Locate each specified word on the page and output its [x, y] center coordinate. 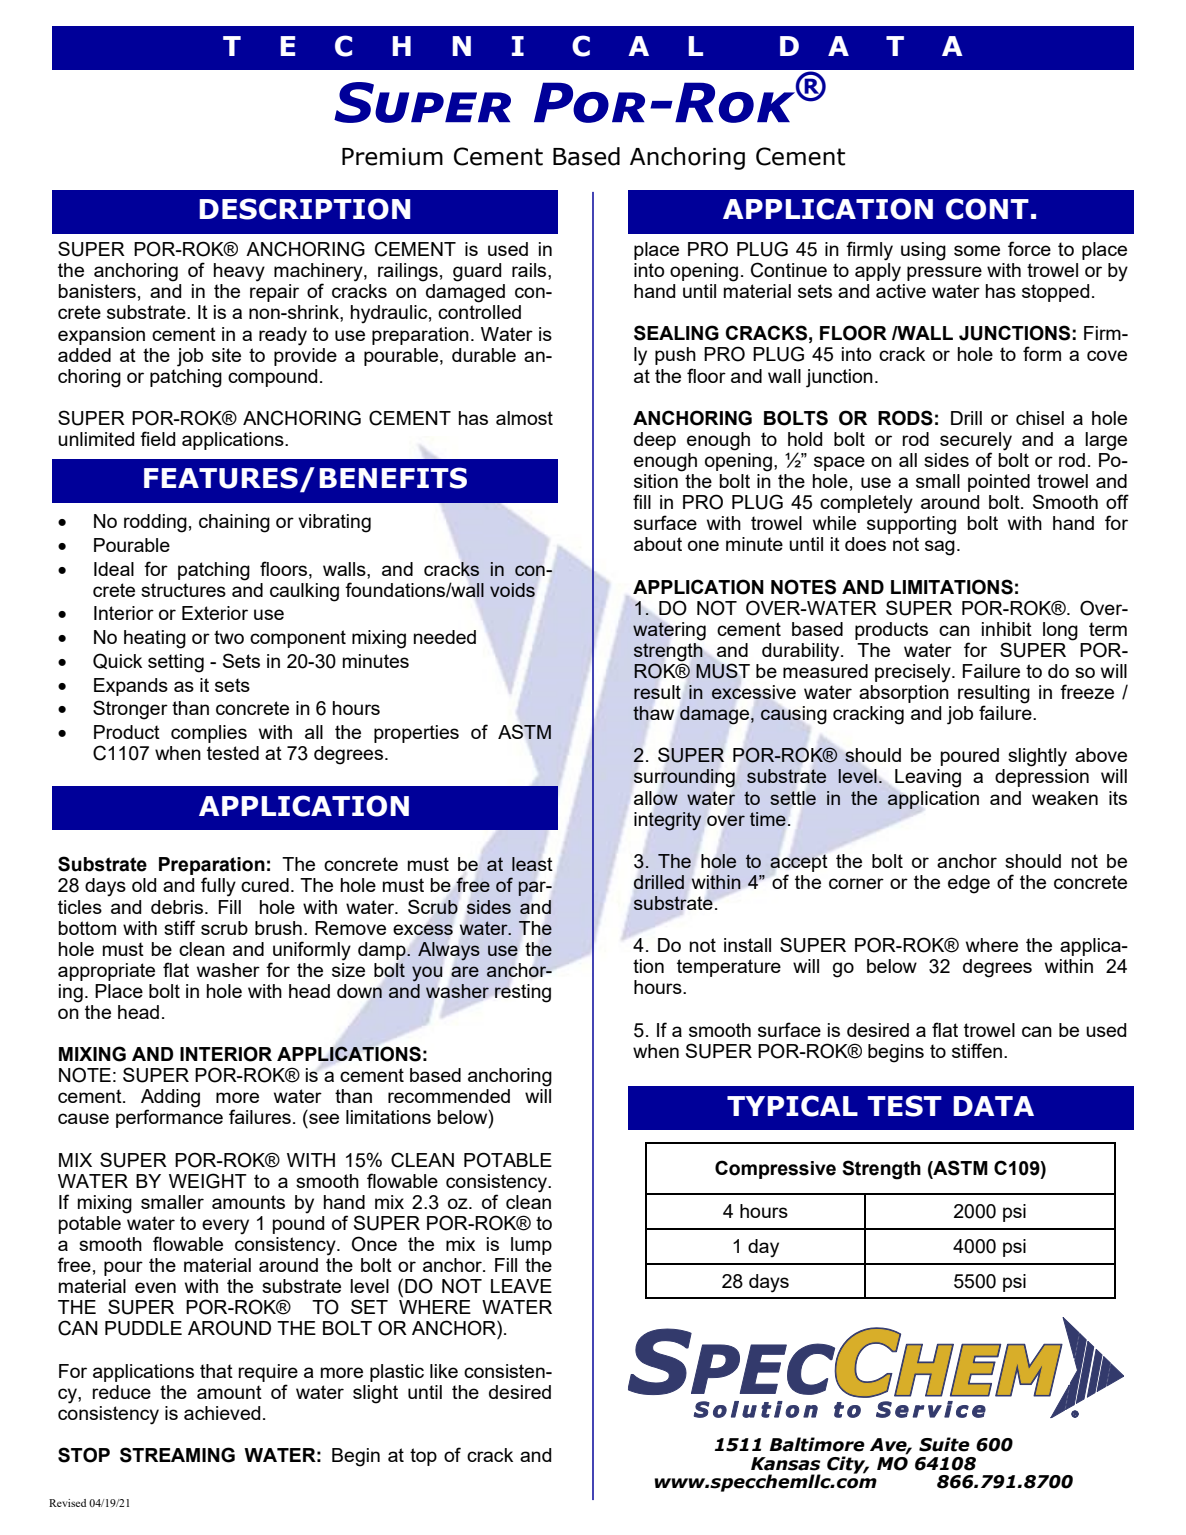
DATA [993, 1106]
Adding [170, 1099]
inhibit [1007, 629]
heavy [239, 272]
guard [477, 272]
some [977, 250]
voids [512, 590]
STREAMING [177, 1455]
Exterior [215, 613]
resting [523, 993]
